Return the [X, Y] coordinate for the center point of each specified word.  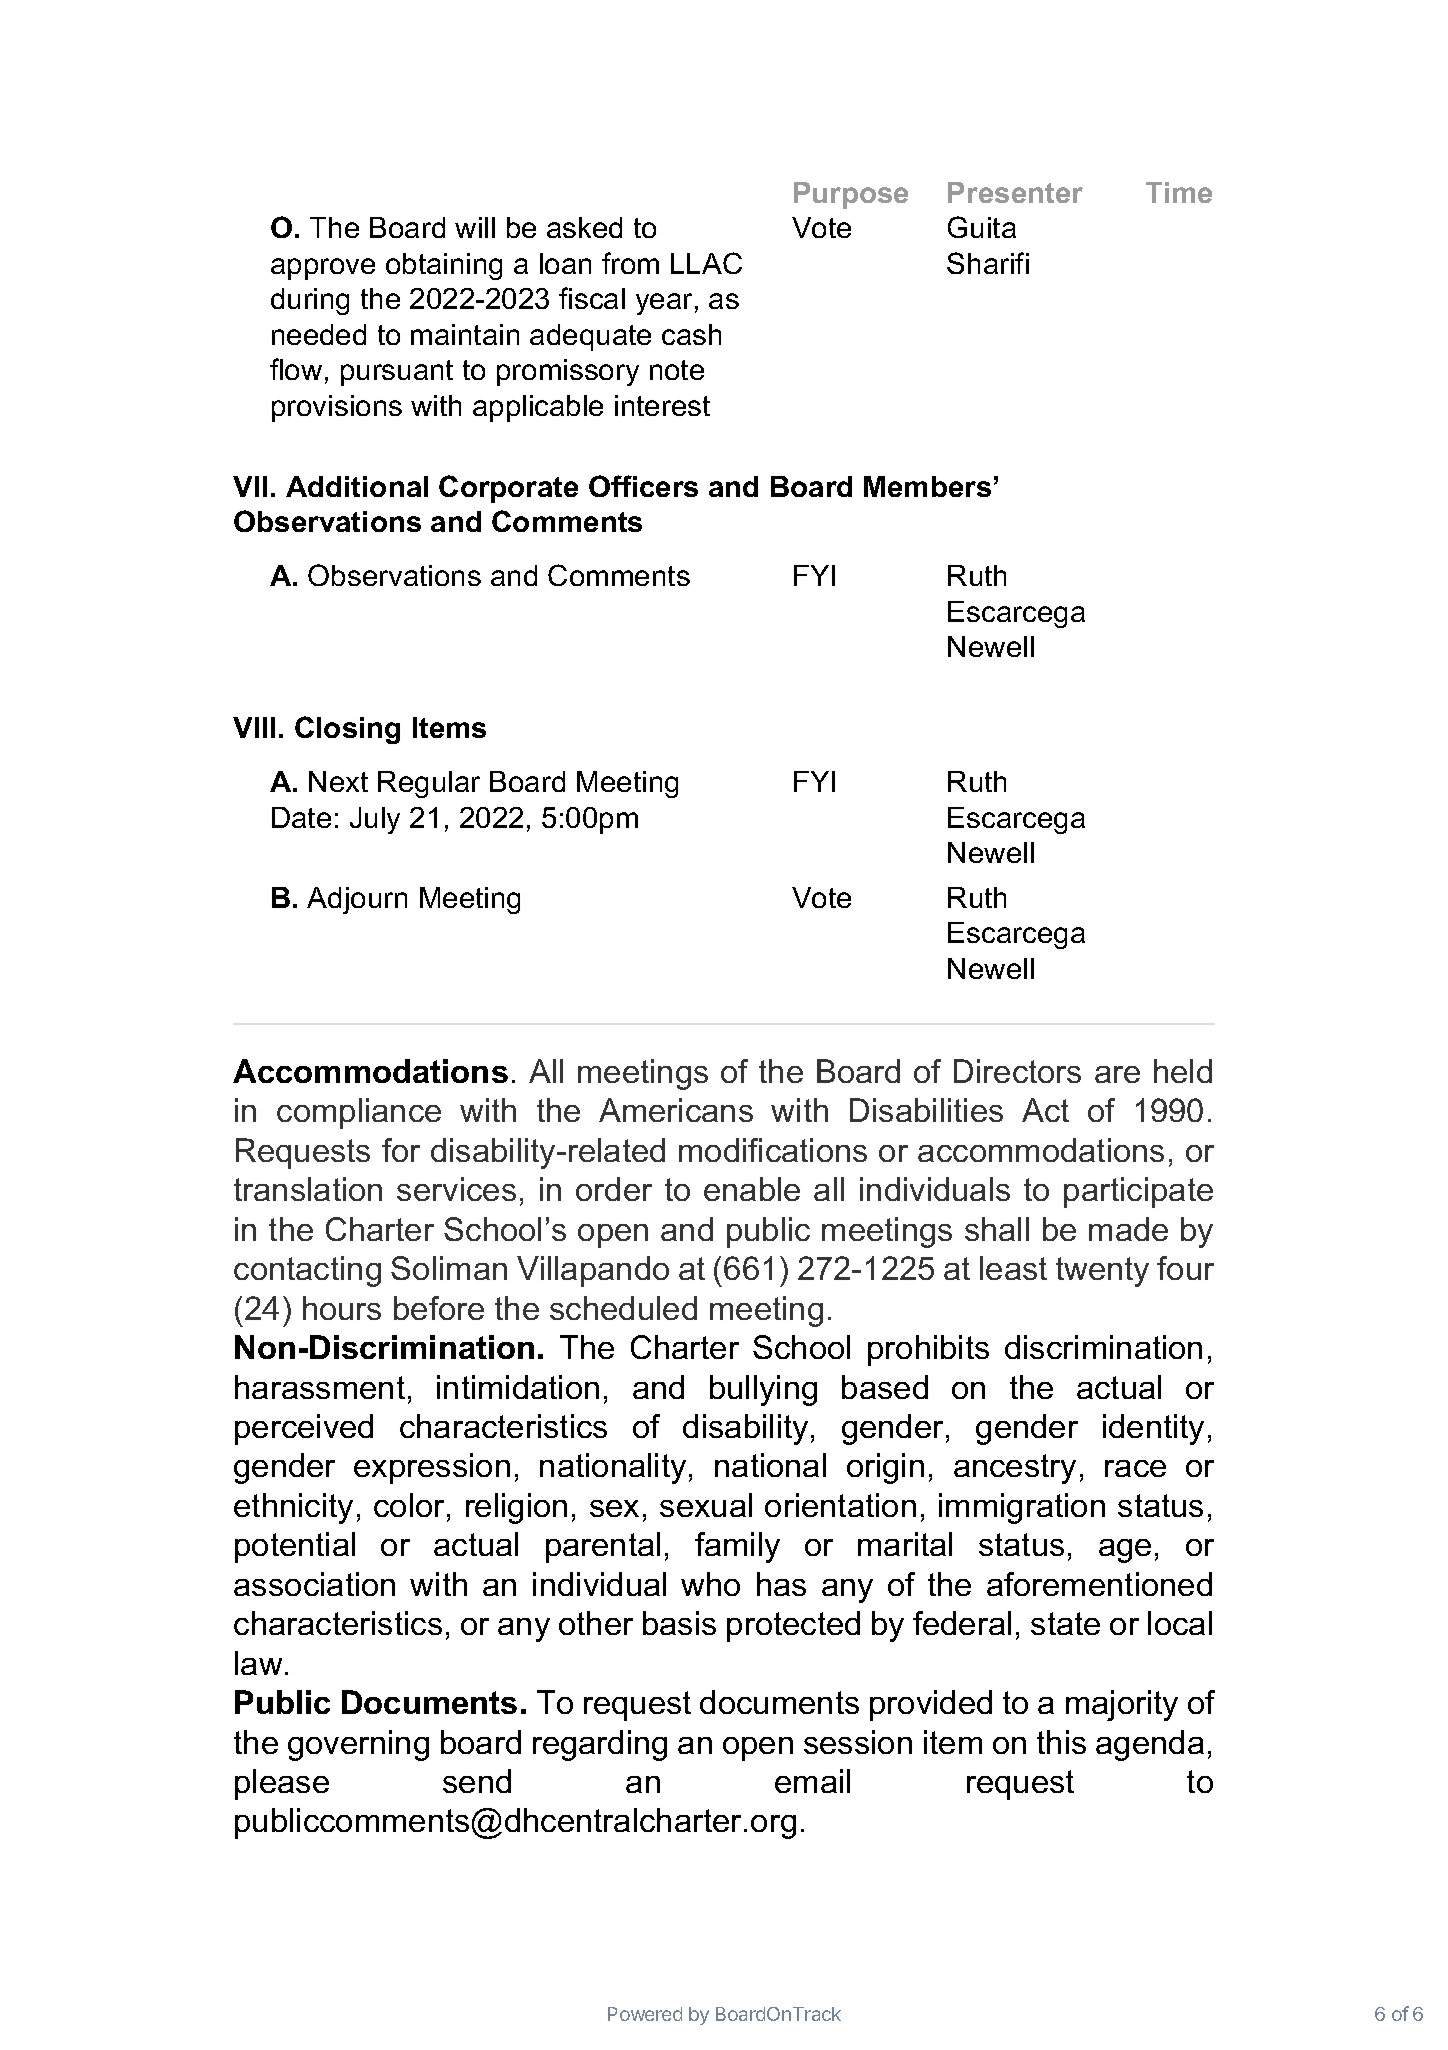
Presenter [1015, 192]
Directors [1017, 1071]
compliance [359, 1113]
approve [323, 269]
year [664, 304]
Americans [676, 1110]
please [282, 1784]
